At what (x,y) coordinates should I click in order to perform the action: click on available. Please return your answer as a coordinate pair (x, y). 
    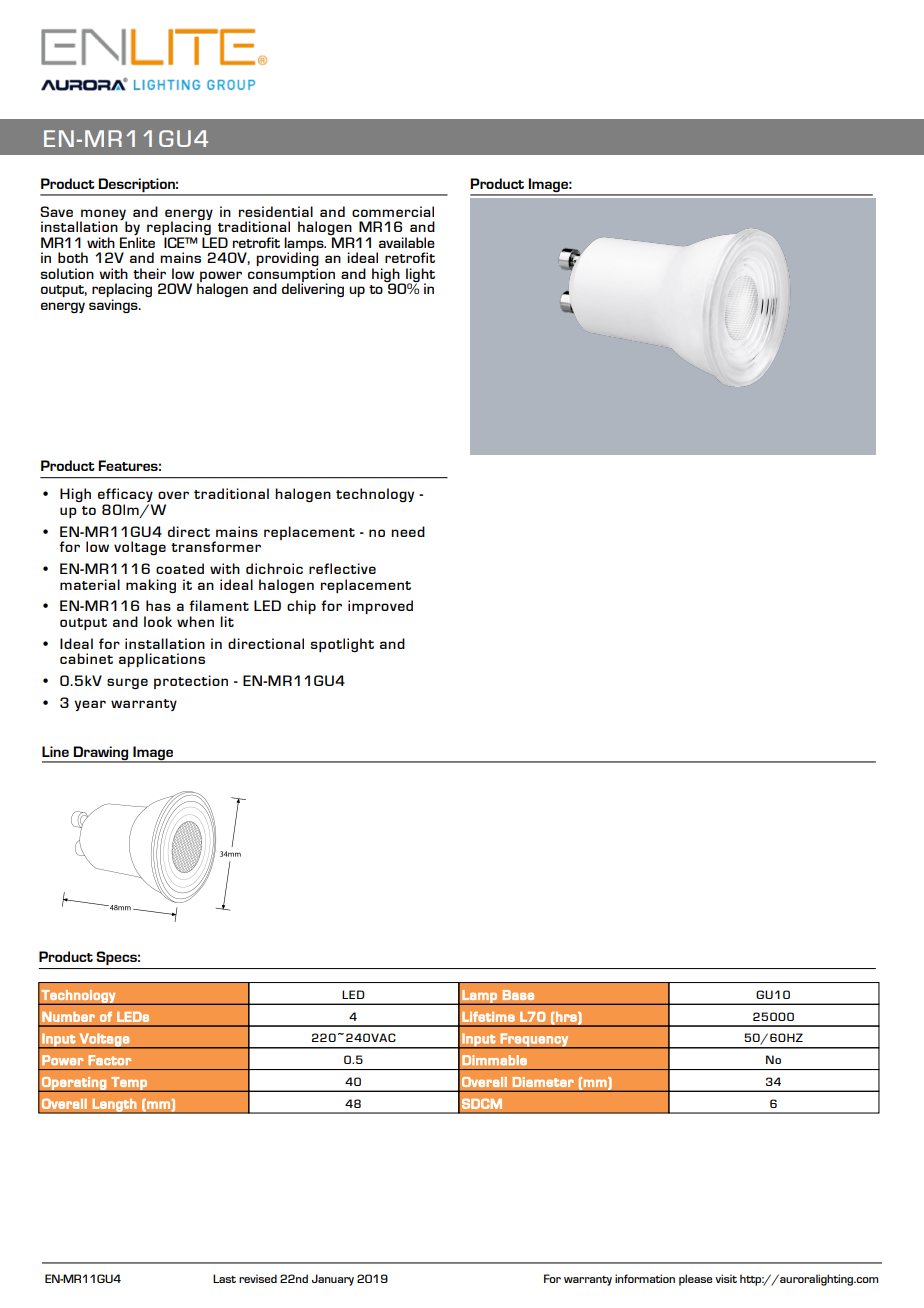
    Looking at the image, I should click on (407, 242).
